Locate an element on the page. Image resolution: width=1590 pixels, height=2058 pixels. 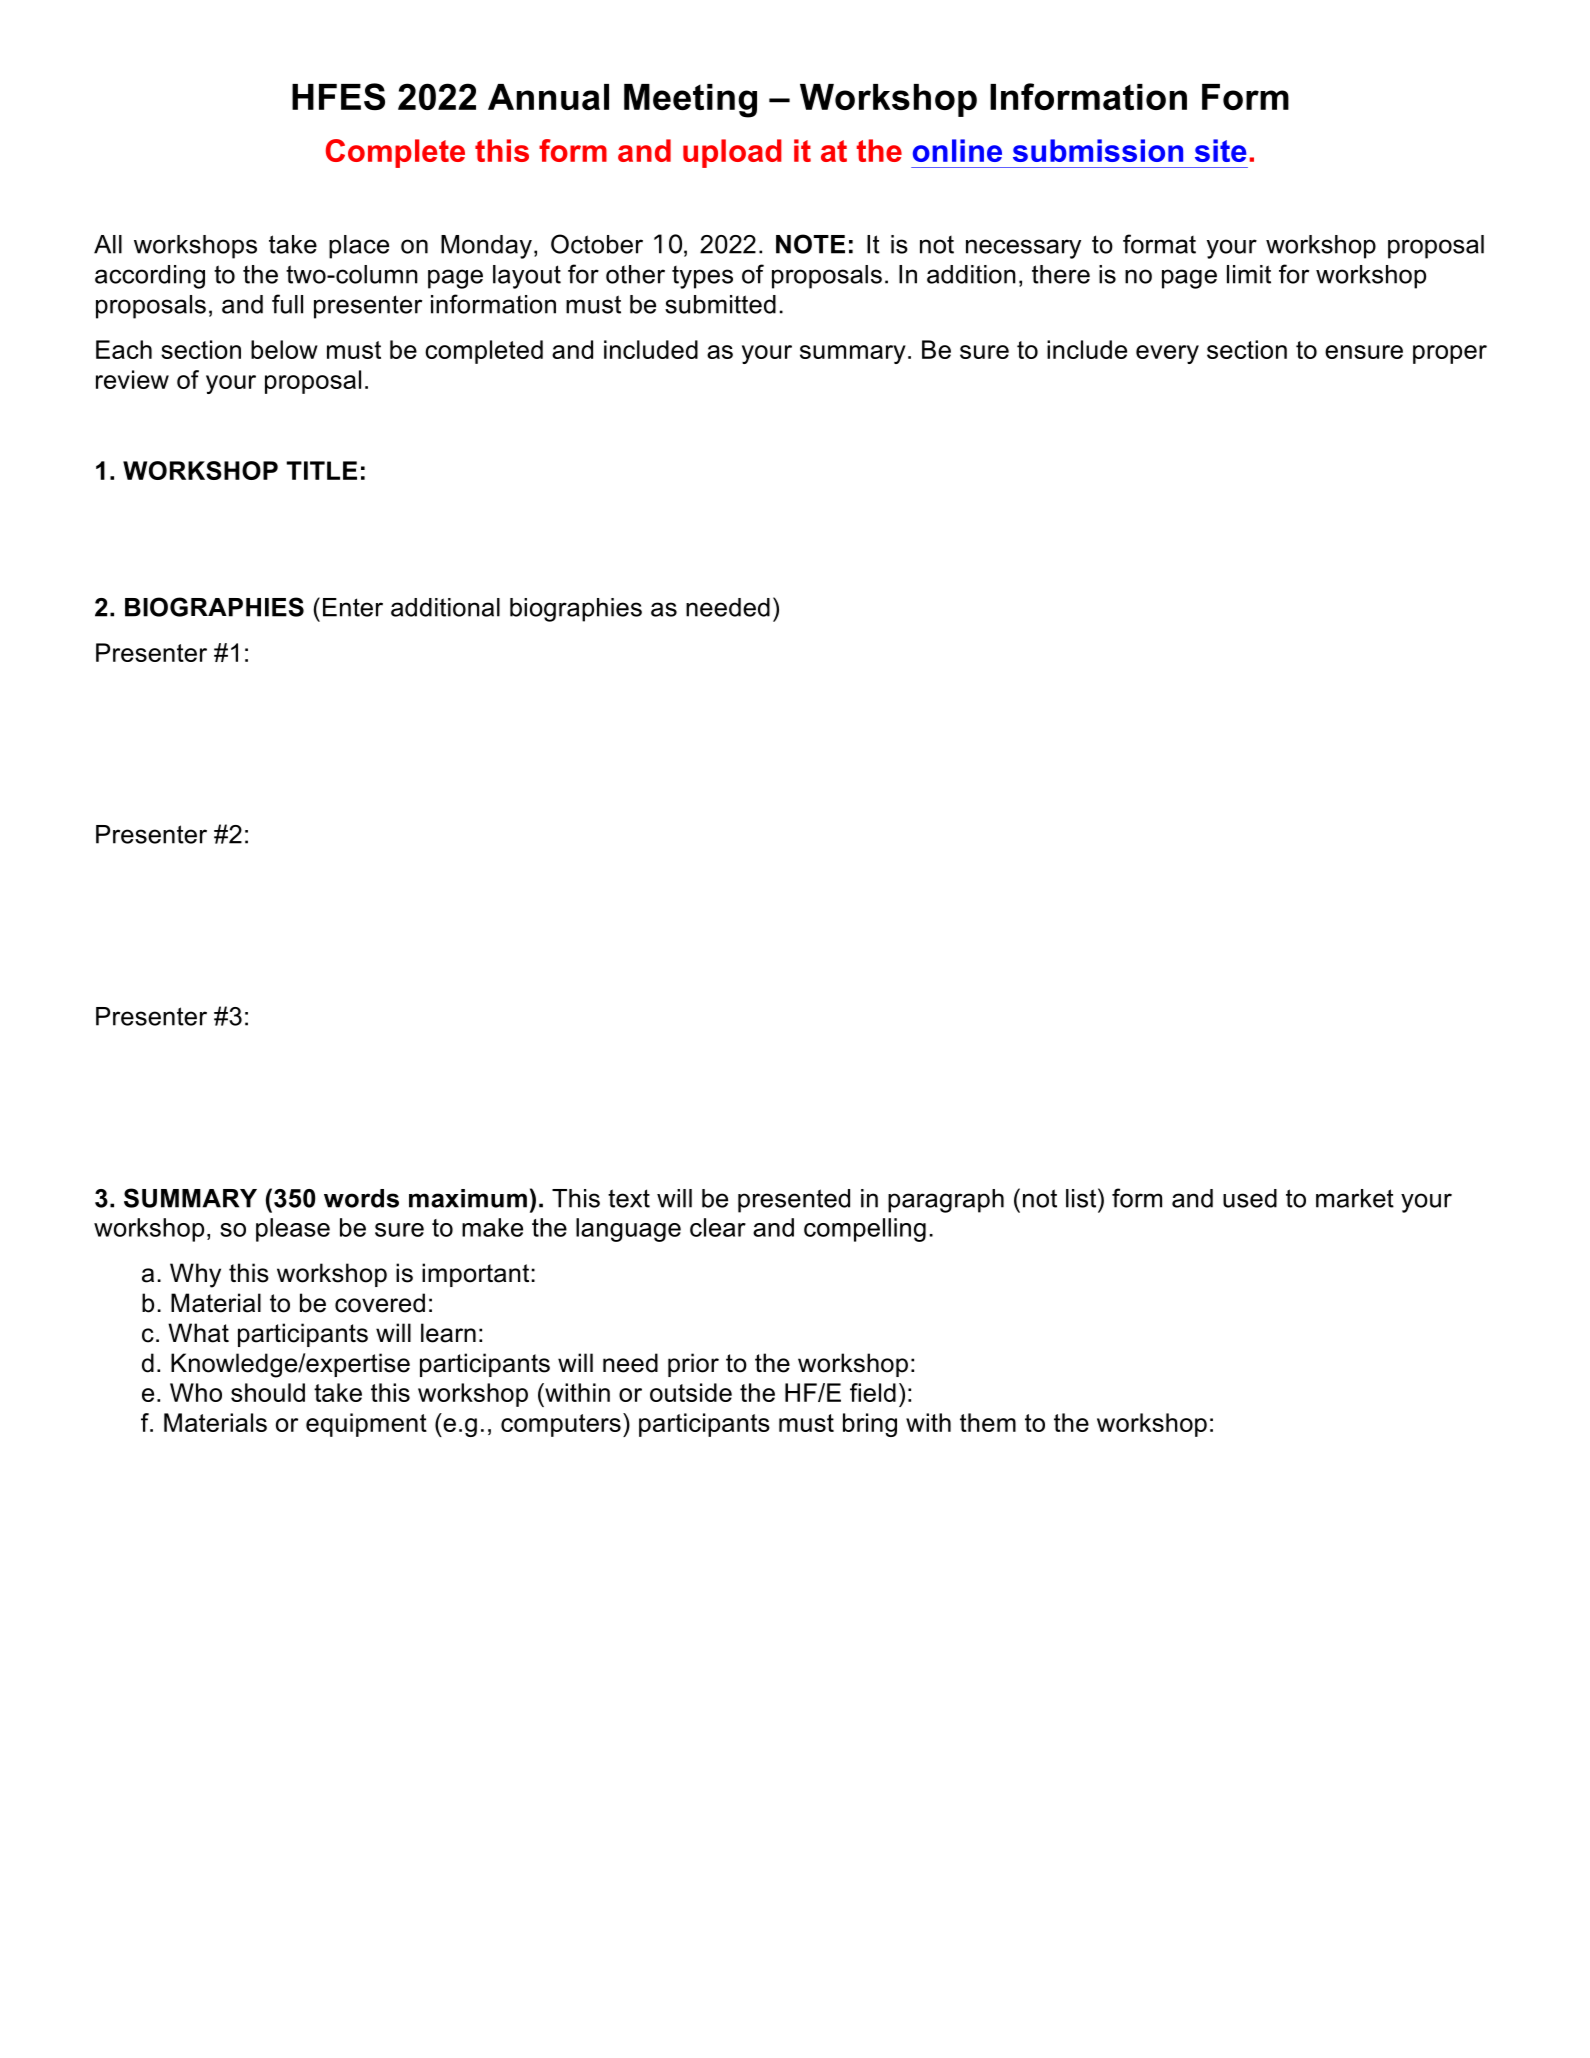
market is located at coordinates (1355, 1198).
